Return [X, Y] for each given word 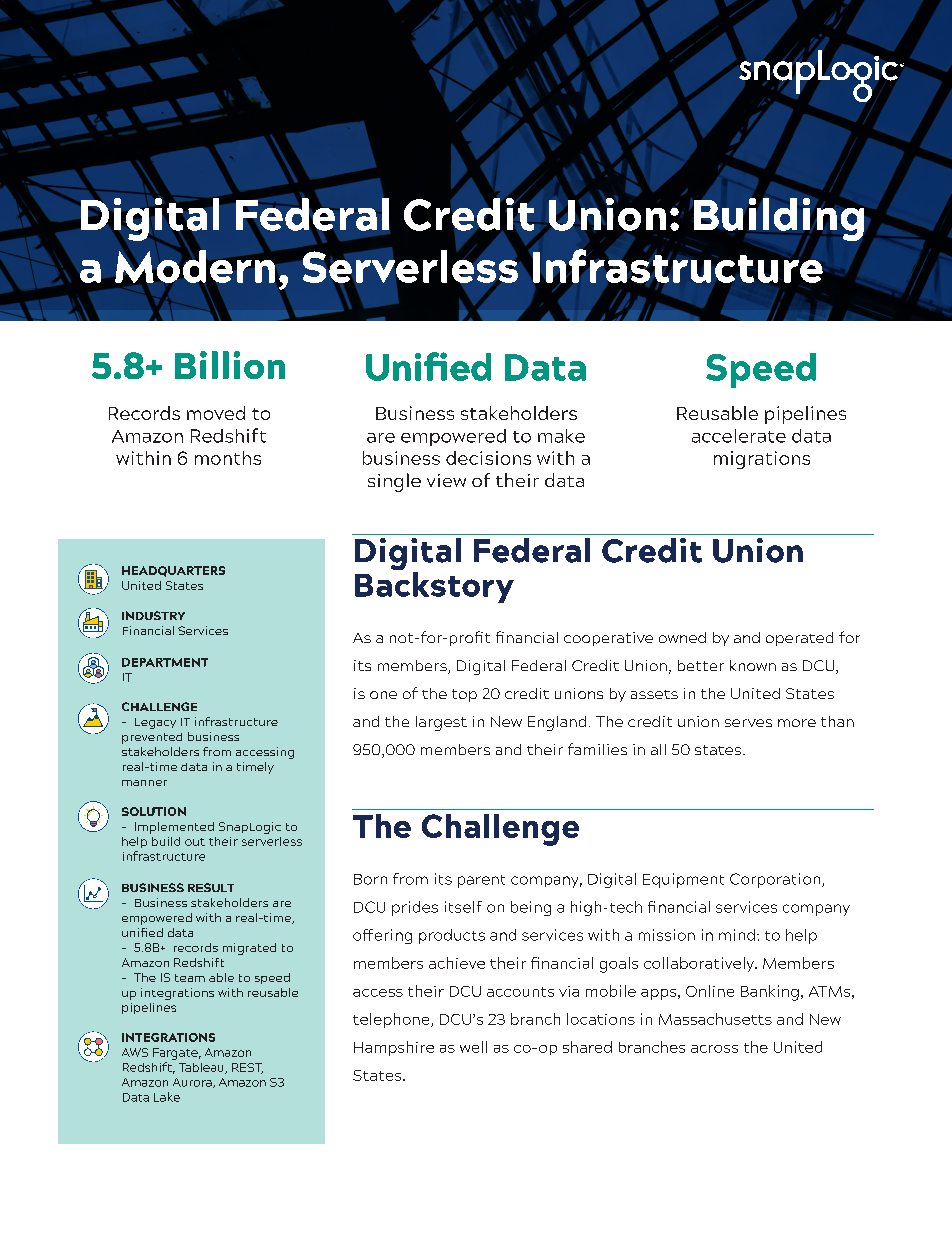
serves [748, 723]
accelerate [739, 436]
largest [441, 723]
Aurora [193, 1083]
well [473, 1047]
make [561, 436]
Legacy [155, 723]
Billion [230, 365]
